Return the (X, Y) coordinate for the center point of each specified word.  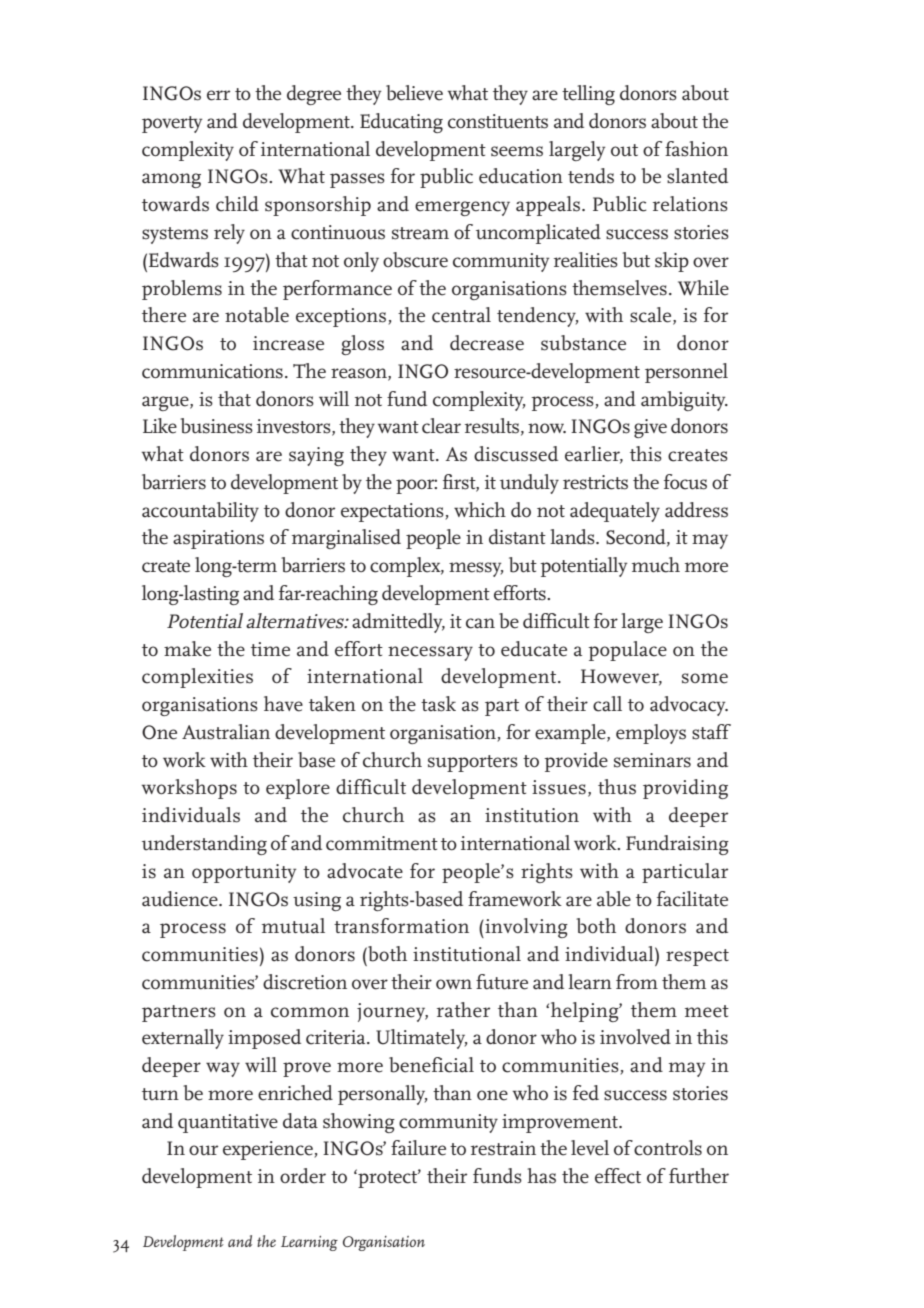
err (218, 95)
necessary (430, 653)
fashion (696, 149)
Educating (401, 123)
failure (418, 1148)
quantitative (228, 1123)
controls (668, 1148)
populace (627, 651)
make (187, 649)
